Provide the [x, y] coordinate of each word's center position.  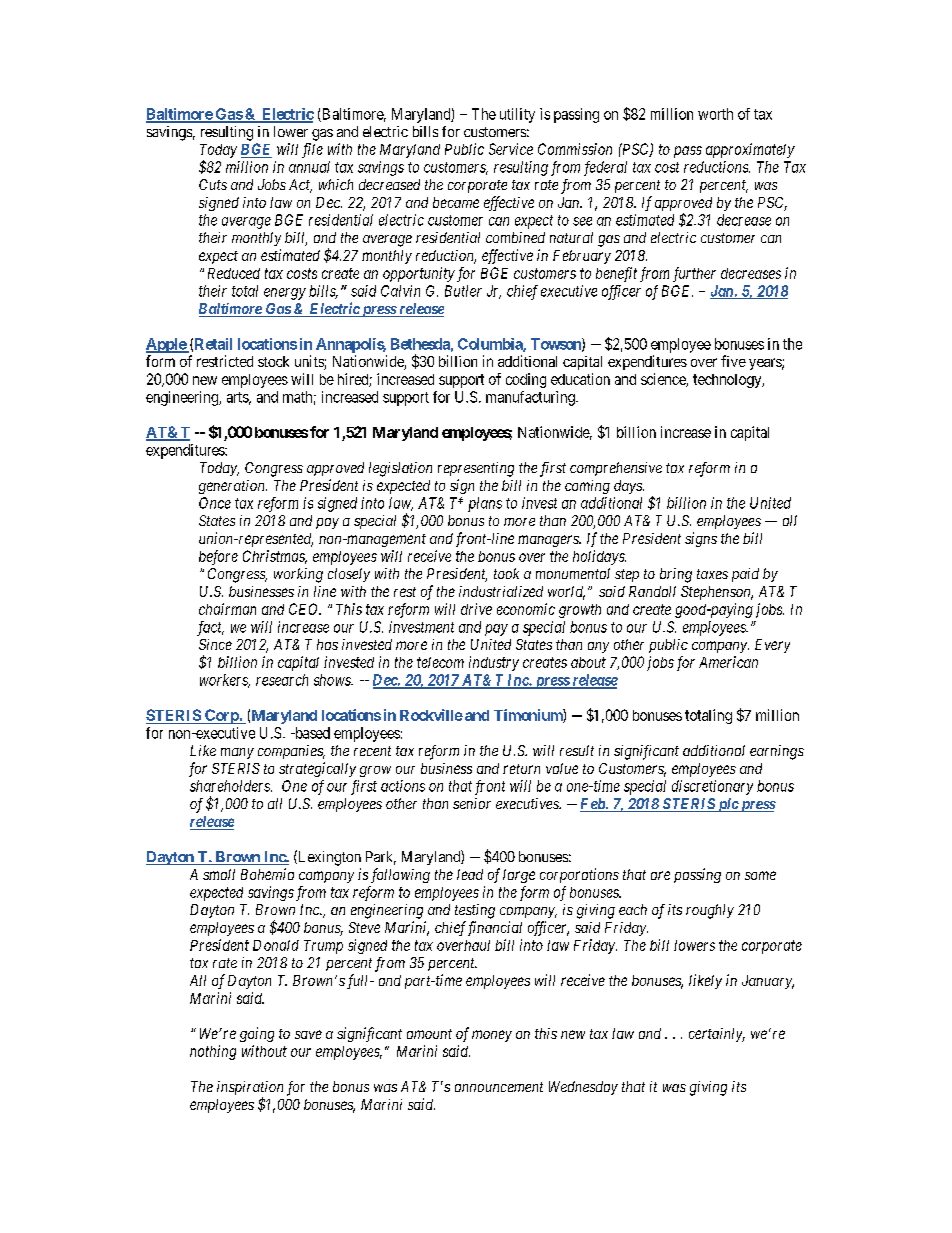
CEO [305, 609]
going [257, 1034]
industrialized [501, 591]
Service [511, 149]
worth [715, 114]
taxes [712, 574]
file [312, 150]
